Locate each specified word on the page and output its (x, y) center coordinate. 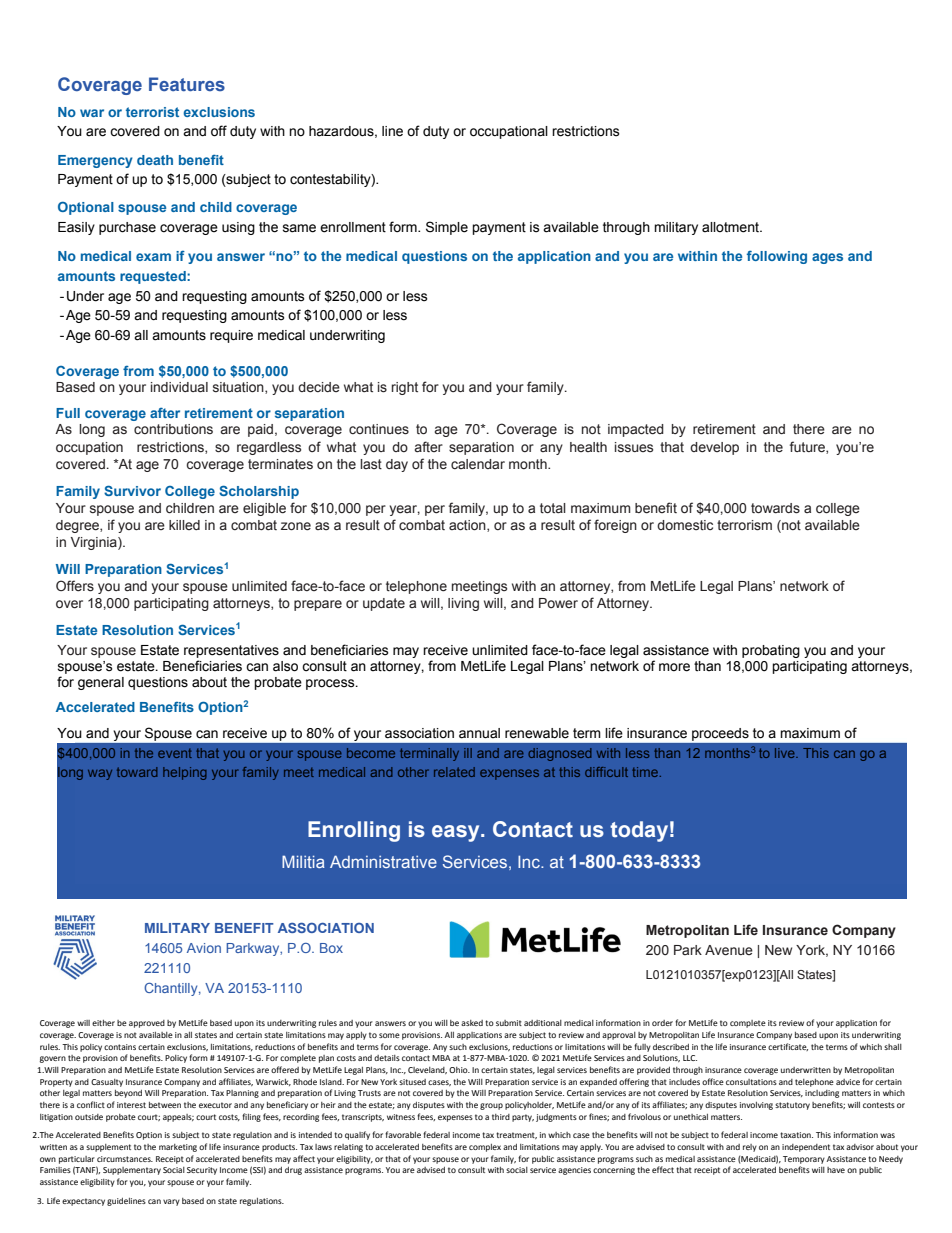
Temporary (804, 1160)
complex (485, 1148)
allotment (731, 227)
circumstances (125, 1159)
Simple (447, 228)
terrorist (152, 112)
